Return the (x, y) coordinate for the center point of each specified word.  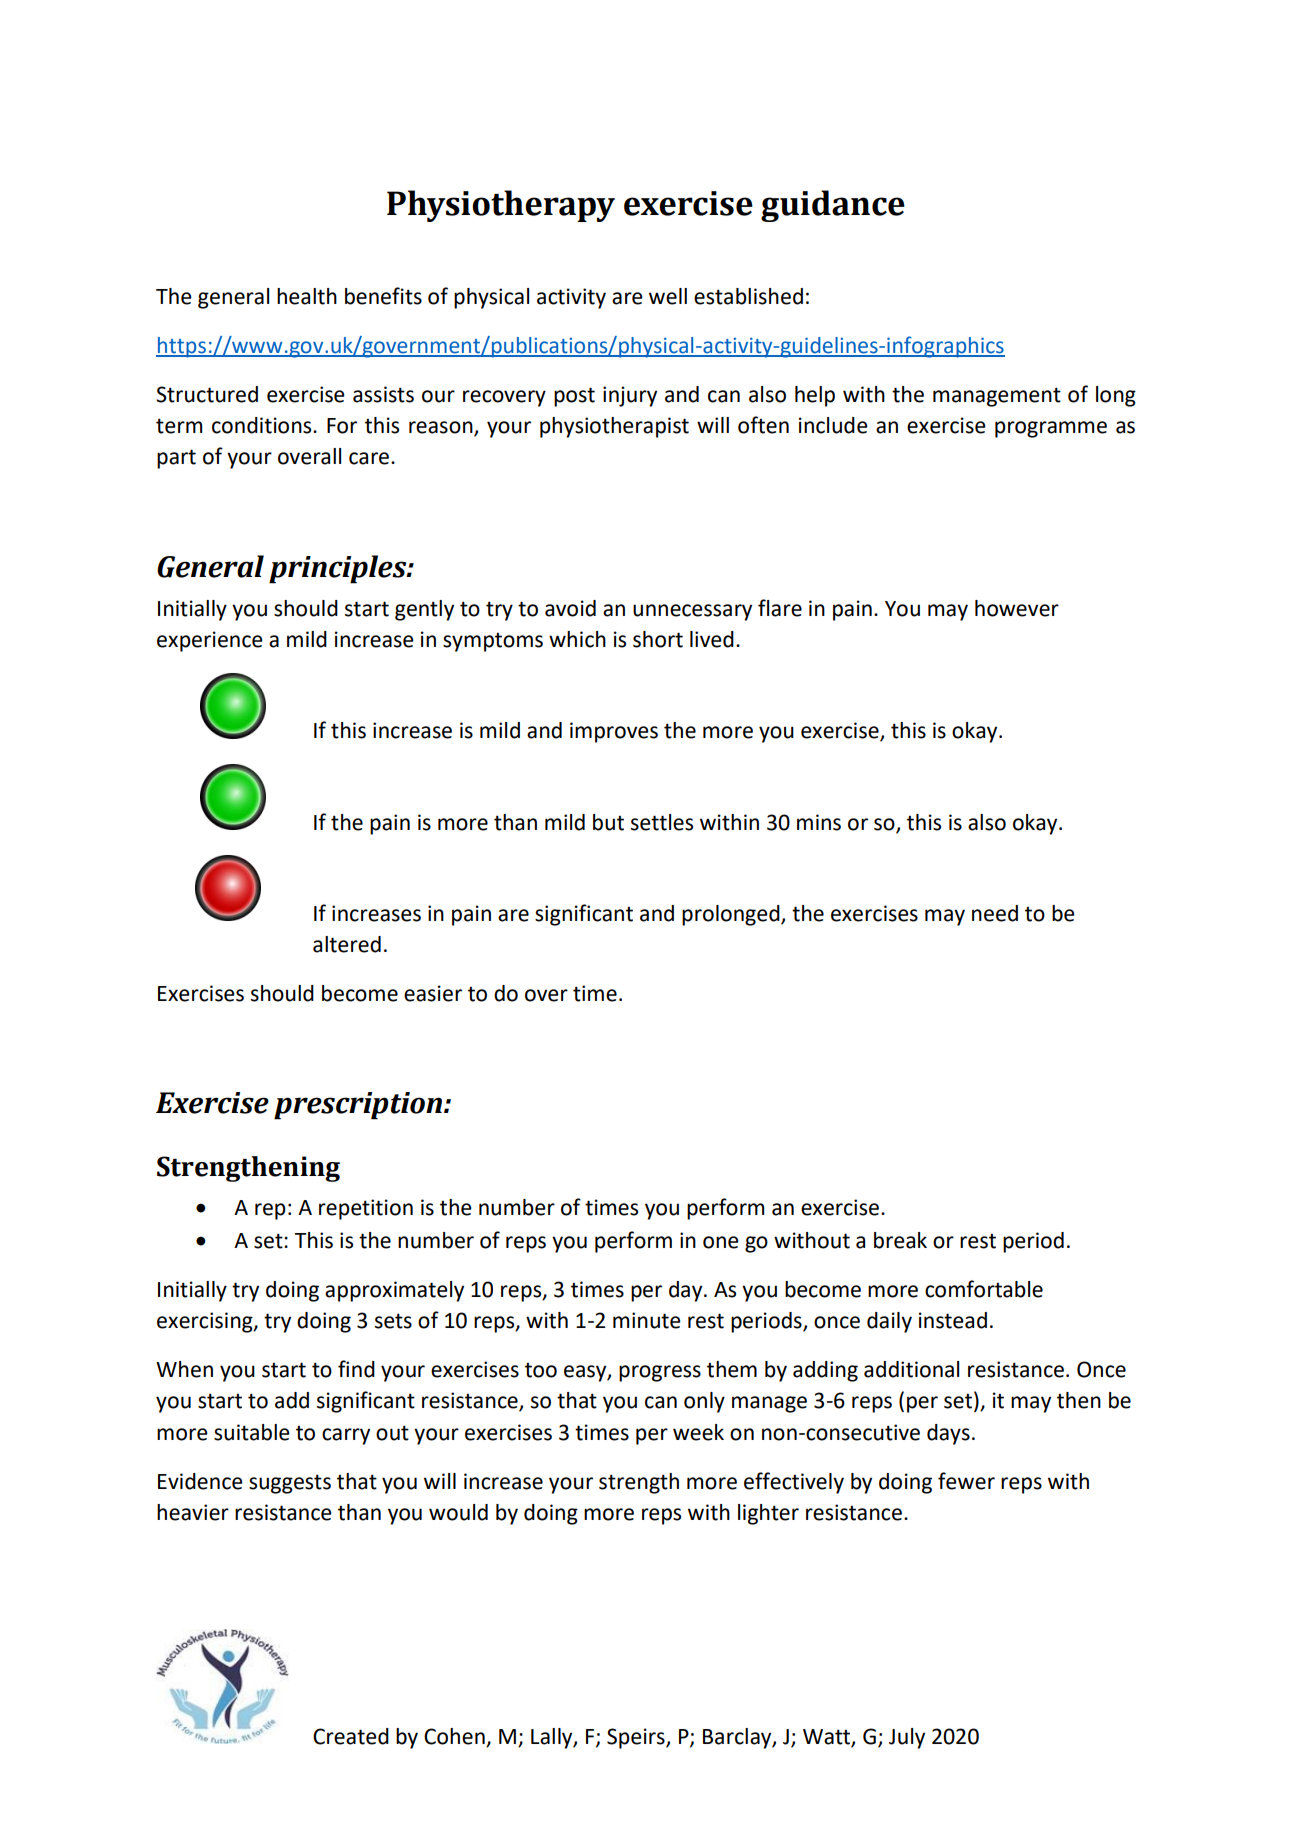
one (721, 1242)
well (668, 296)
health (307, 296)
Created (351, 1736)
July (907, 1738)
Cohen (455, 1737)
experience (210, 641)
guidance (833, 206)
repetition (366, 1209)
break (900, 1240)
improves (614, 732)
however (1017, 608)
